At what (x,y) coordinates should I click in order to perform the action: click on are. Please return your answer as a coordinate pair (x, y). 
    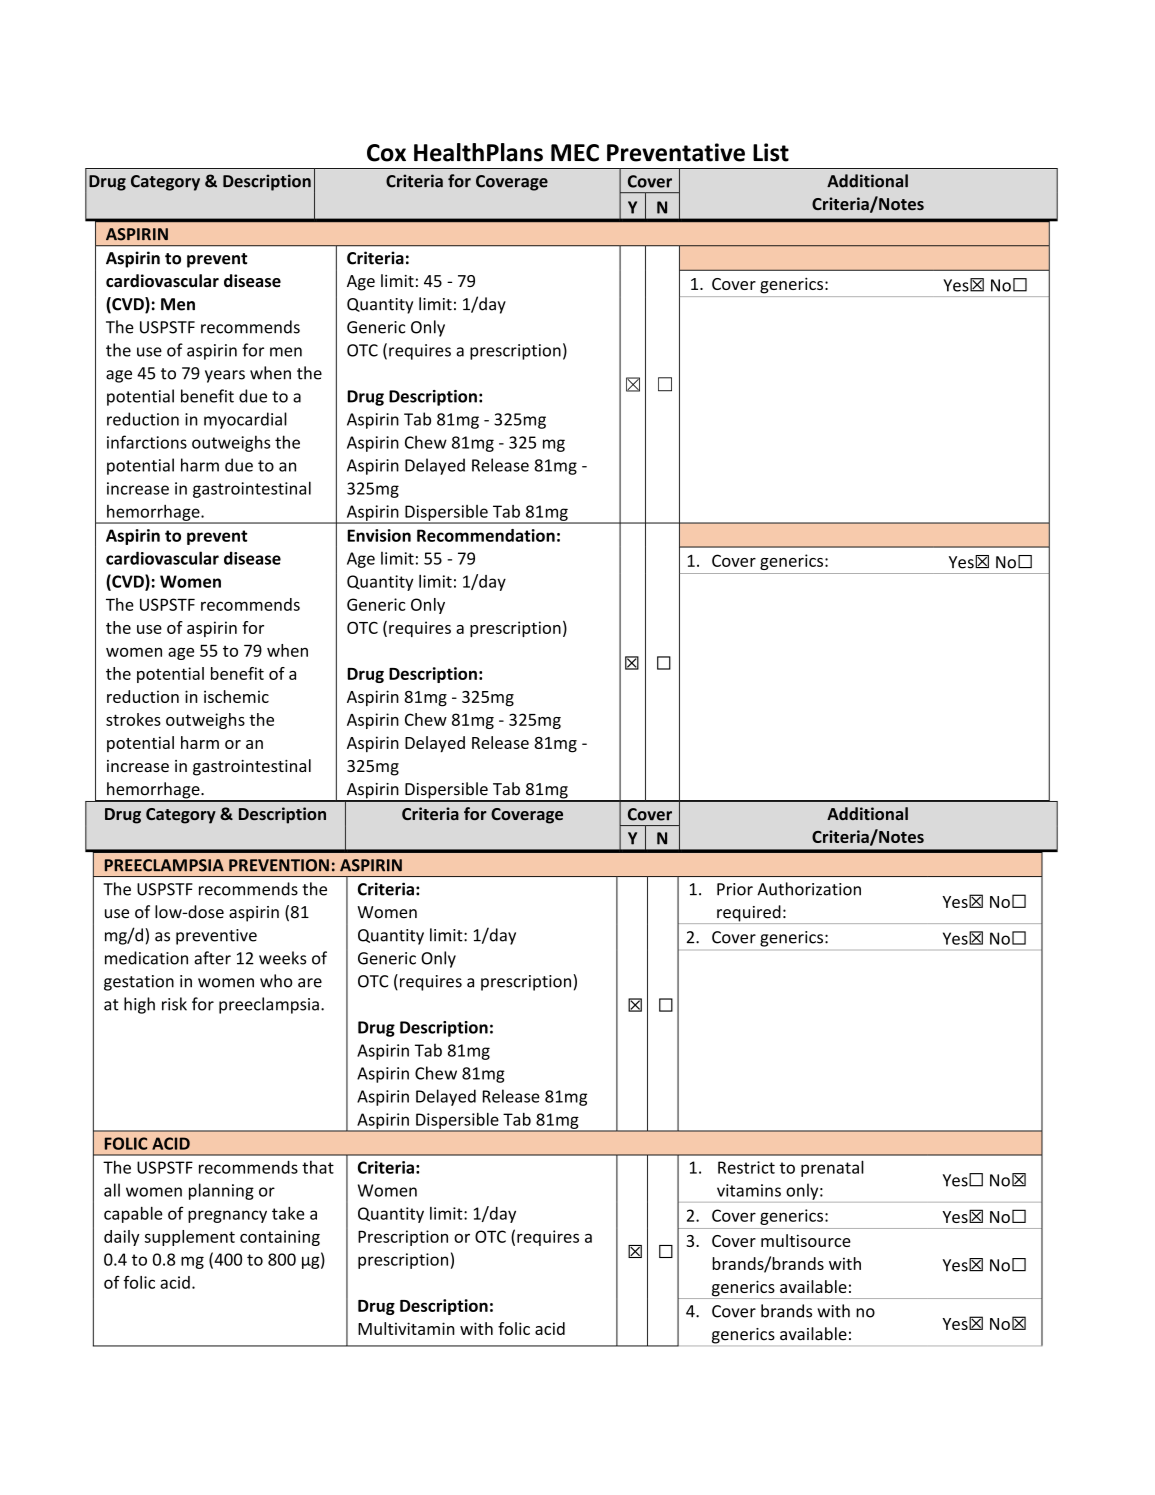
    Looking at the image, I should click on (310, 983).
